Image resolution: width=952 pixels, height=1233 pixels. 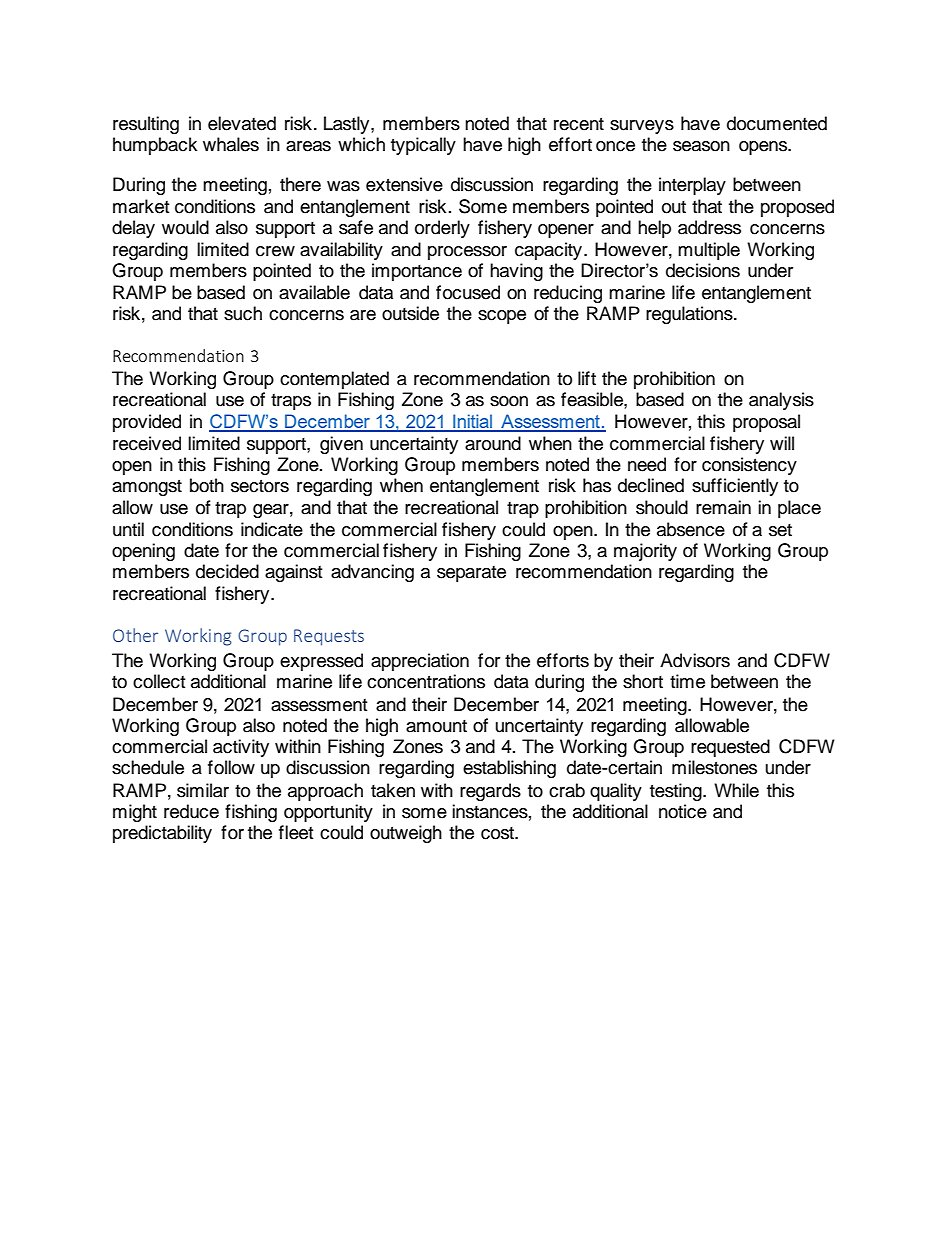 I want to click on analysis, so click(x=781, y=401).
